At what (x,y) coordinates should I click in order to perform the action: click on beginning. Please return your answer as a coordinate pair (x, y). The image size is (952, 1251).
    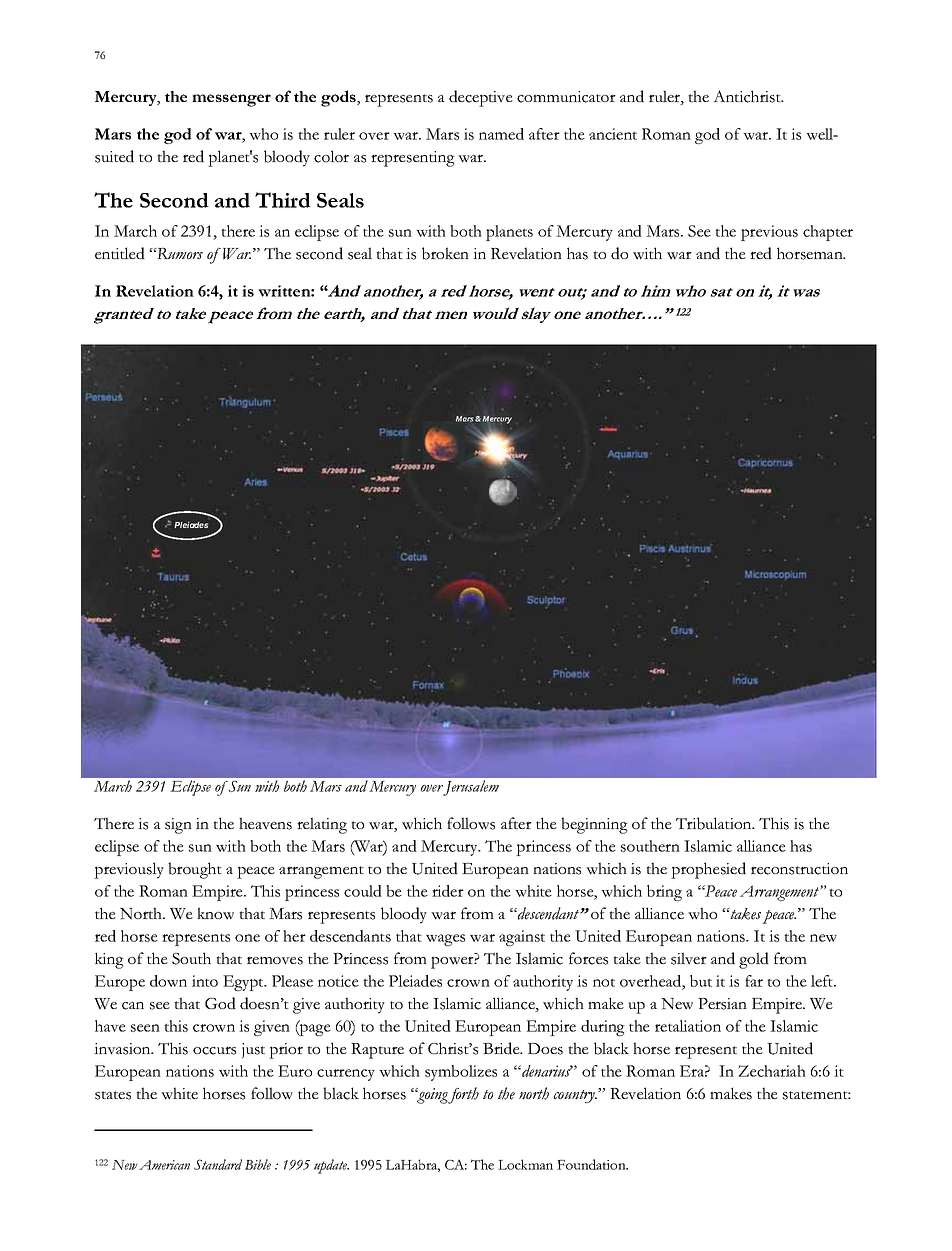
    Looking at the image, I should click on (594, 825).
